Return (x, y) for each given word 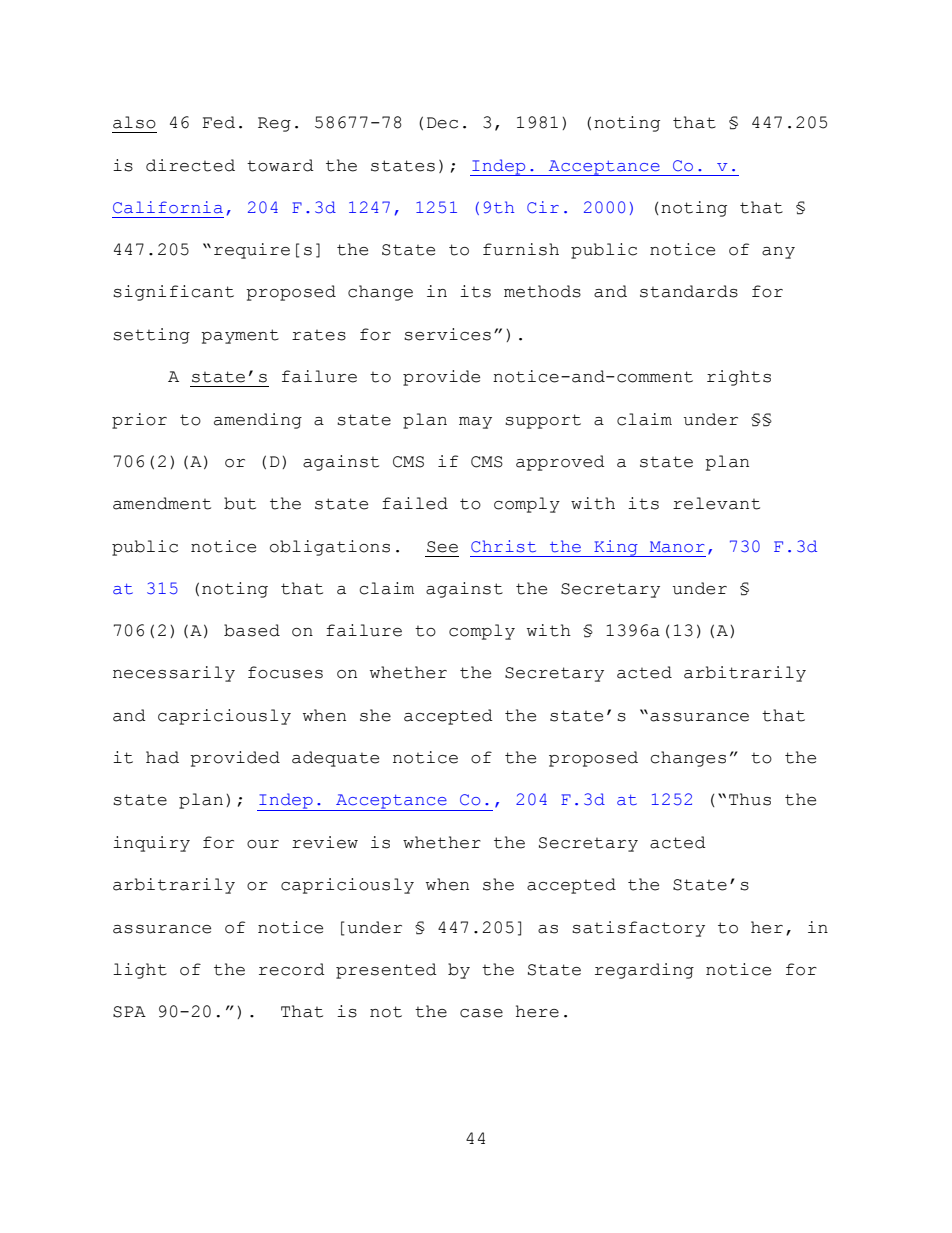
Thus (750, 799)
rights (739, 378)
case (481, 1013)
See (442, 547)
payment (240, 336)
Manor (677, 547)
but (240, 503)
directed (190, 165)
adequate (335, 759)
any (778, 253)
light (140, 971)
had (162, 757)
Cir (543, 207)
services (447, 334)
